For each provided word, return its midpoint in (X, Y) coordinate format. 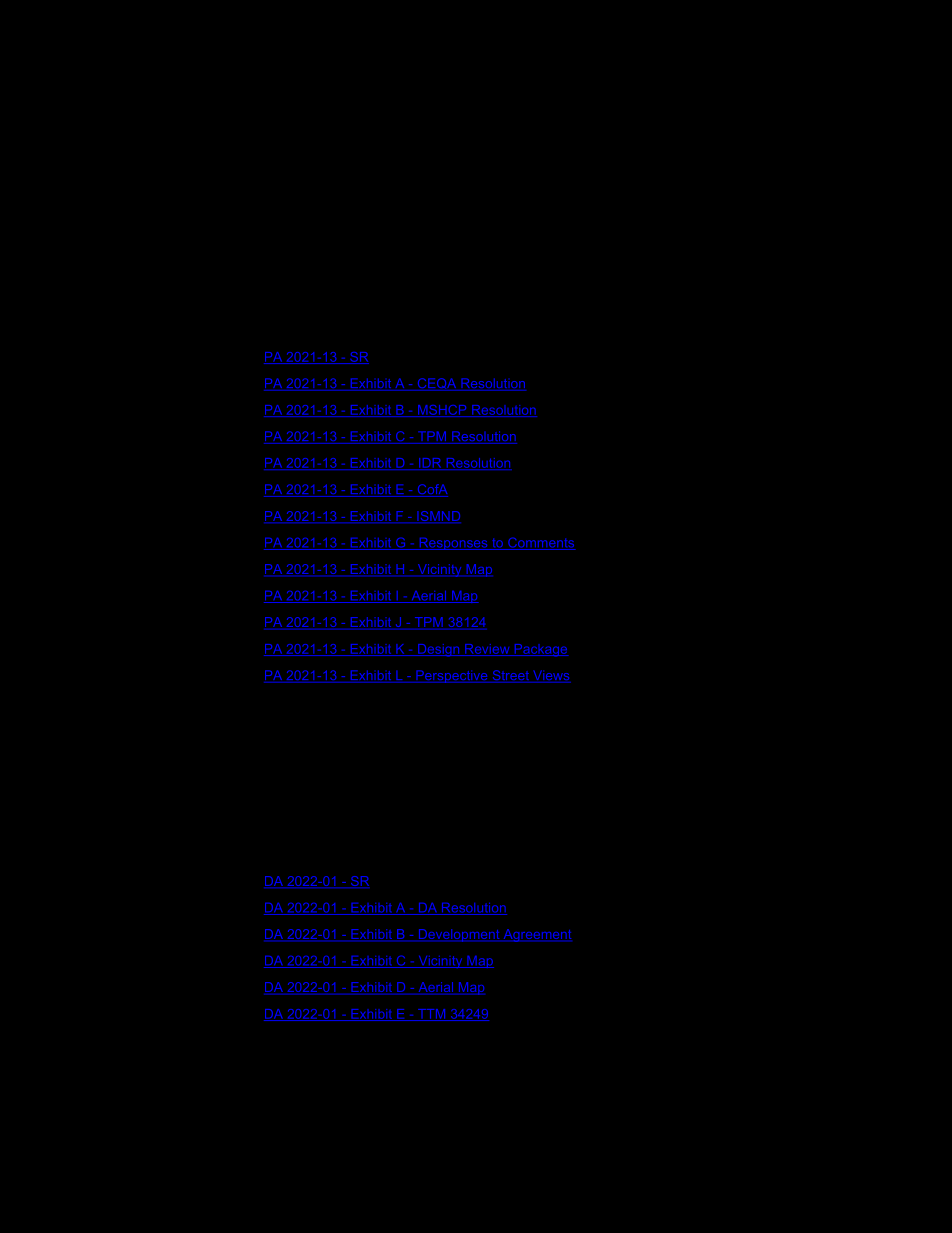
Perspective (452, 676)
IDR (430, 464)
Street (510, 676)
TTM (431, 1015)
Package (540, 650)
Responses (453, 544)
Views (551, 676)
